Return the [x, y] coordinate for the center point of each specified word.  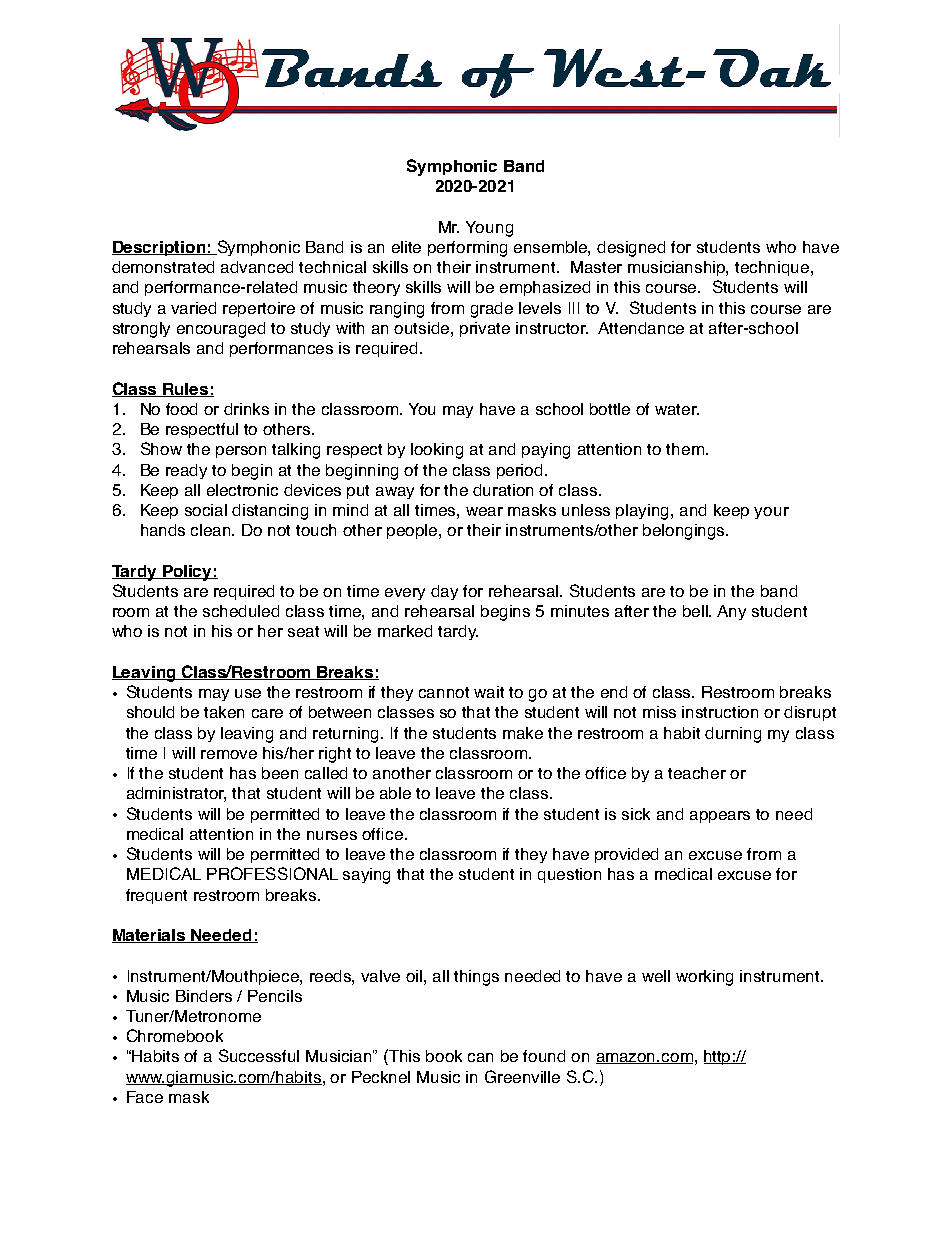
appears [720, 817]
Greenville [522, 1076]
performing [467, 249]
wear [484, 511]
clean [212, 530]
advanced [257, 267]
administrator [176, 794]
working [704, 978]
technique [773, 268]
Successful [259, 1055]
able [395, 793]
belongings [685, 532]
